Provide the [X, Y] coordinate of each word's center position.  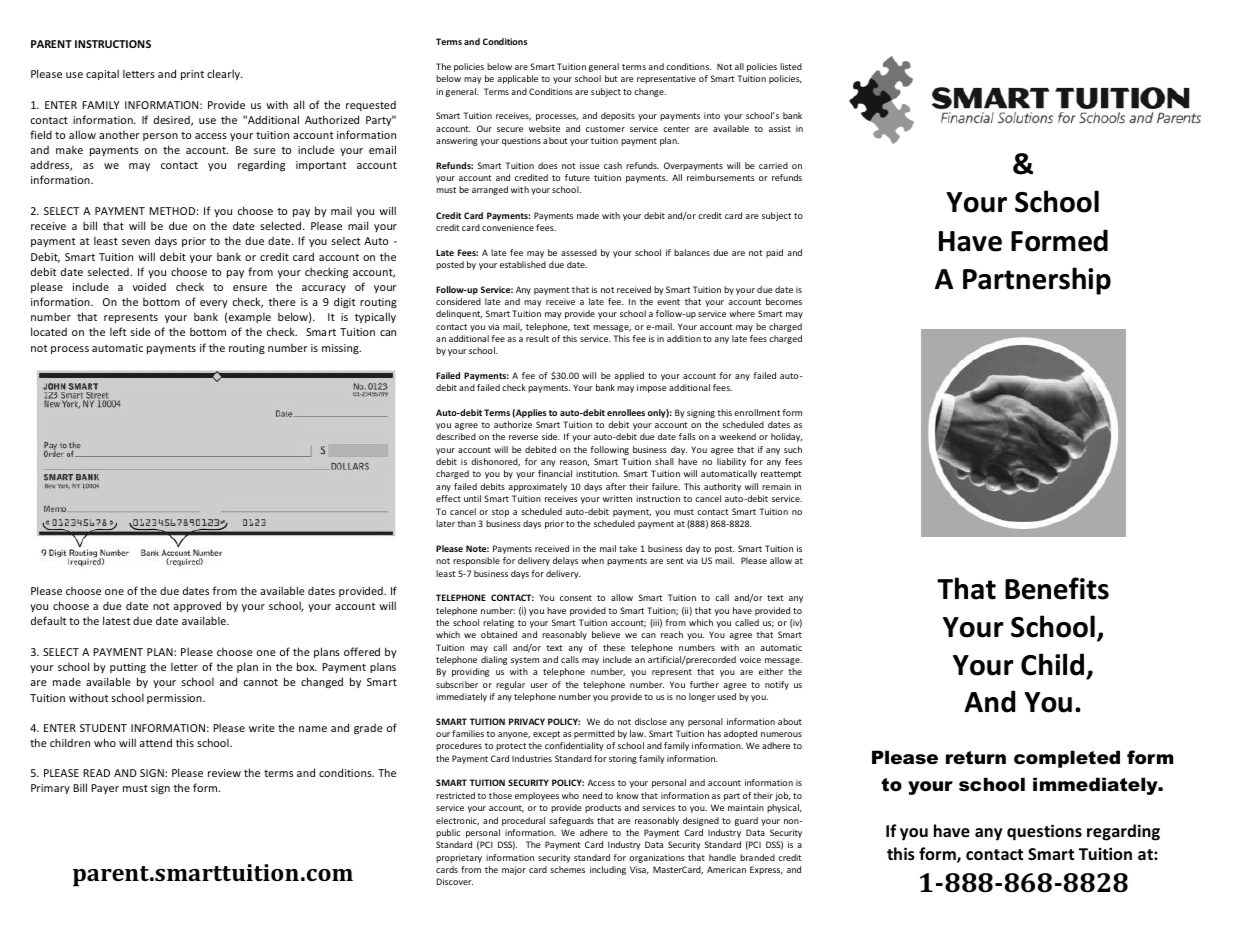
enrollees [626, 412]
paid [774, 253]
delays [565, 561]
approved [197, 606]
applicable [517, 79]
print [192, 75]
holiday [786, 437]
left [118, 331]
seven [136, 242]
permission [175, 699]
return [976, 758]
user [539, 685]
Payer [105, 789]
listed [791, 66]
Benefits [1057, 588]
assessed [579, 252]
